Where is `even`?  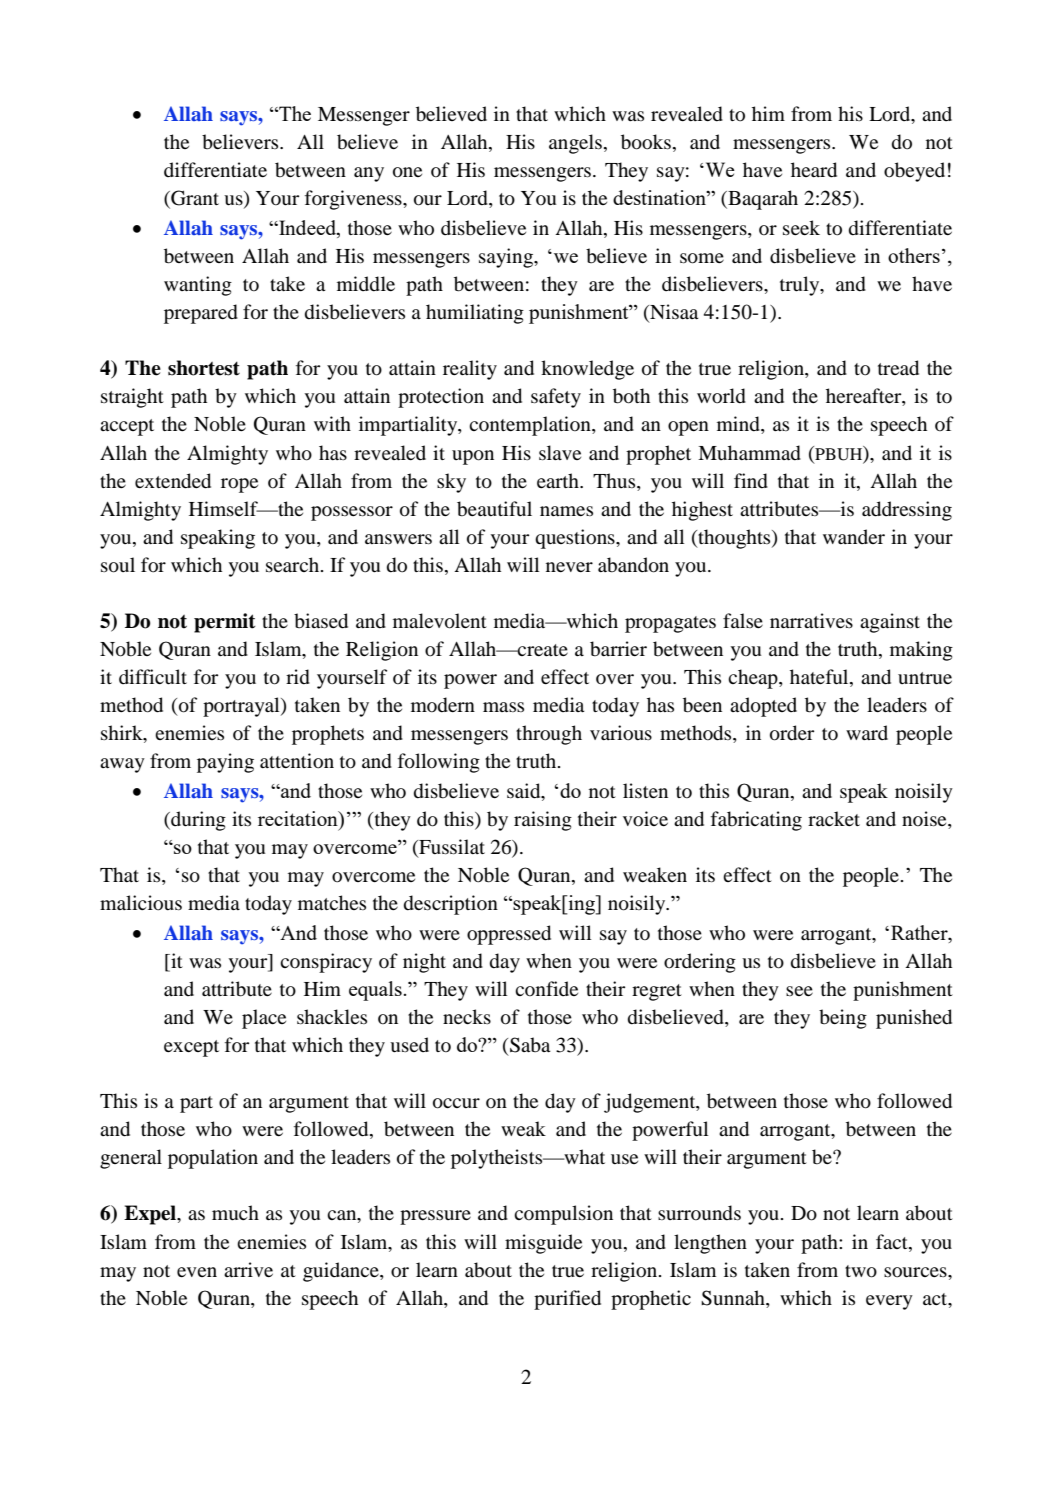 even is located at coordinates (197, 1272).
